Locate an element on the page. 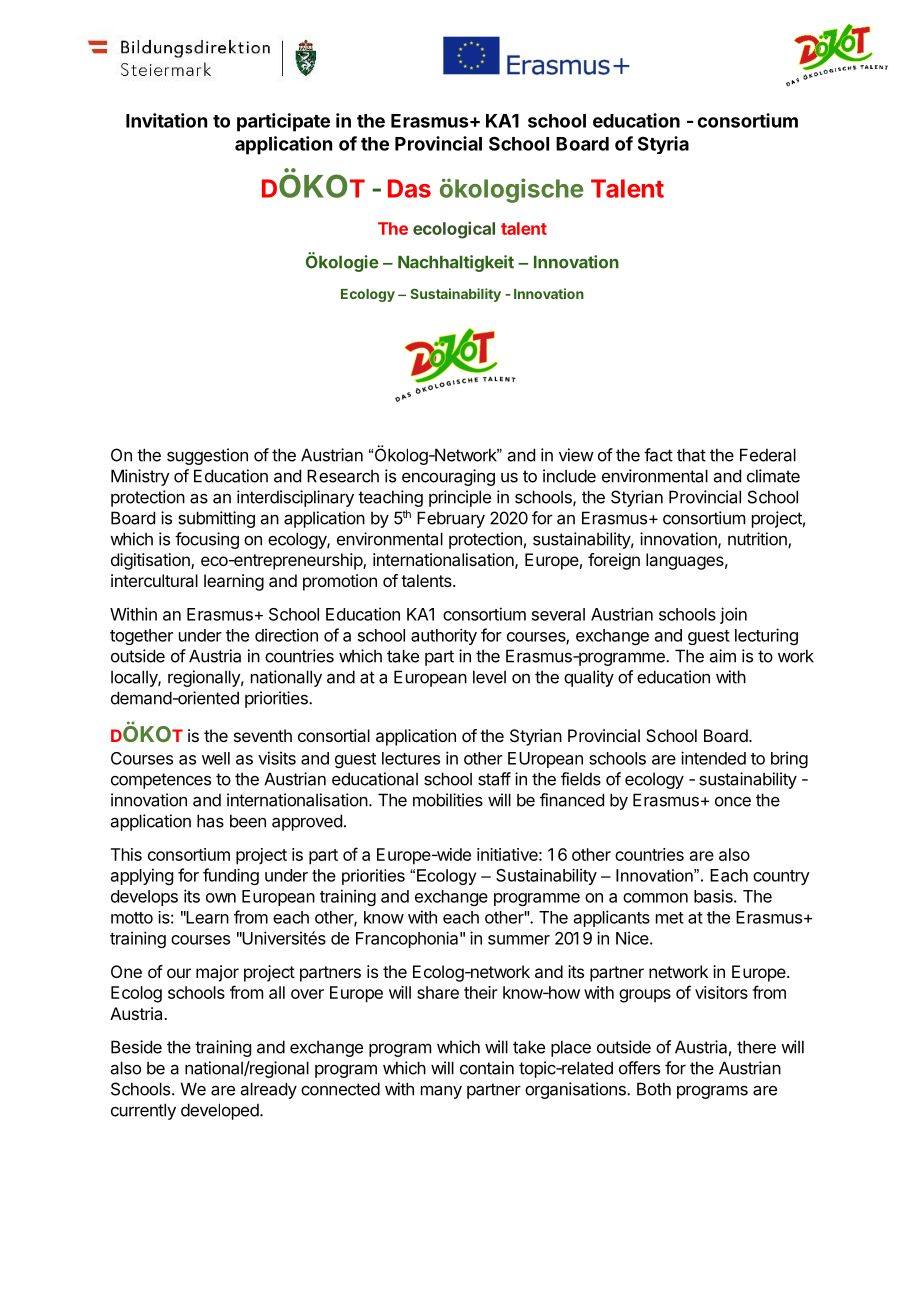 The width and height of the document is (924, 1308). intended is located at coordinates (713, 758).
